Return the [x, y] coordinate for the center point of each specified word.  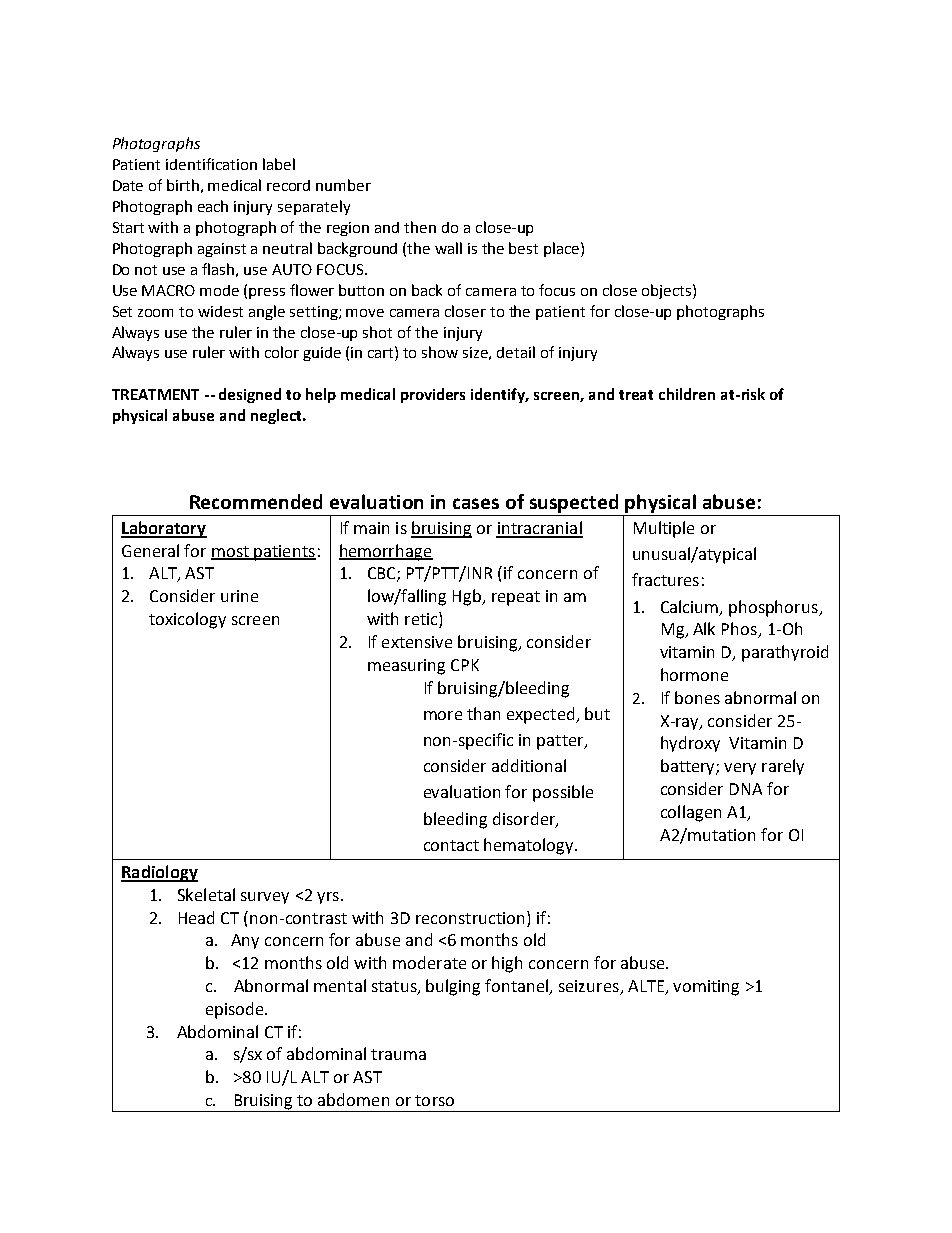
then [420, 227]
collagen [691, 813]
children [687, 394]
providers [433, 395]
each [213, 206]
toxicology [187, 620]
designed [250, 395]
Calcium [691, 607]
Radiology [159, 873]
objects [668, 291]
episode [236, 1010]
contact [451, 845]
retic [422, 620]
